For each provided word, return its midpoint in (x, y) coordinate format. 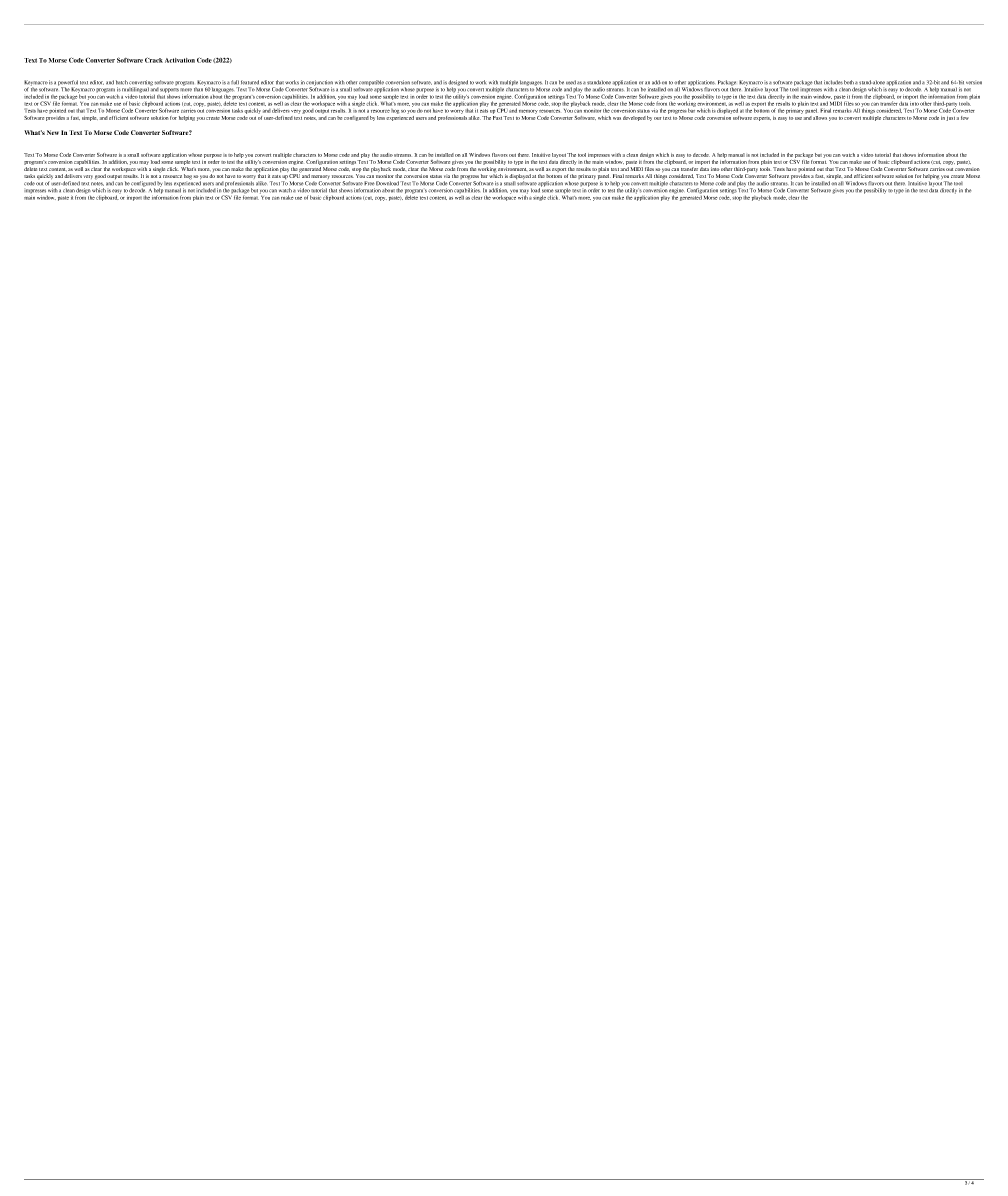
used (571, 82)
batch (122, 82)
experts (762, 119)
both (849, 82)
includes (833, 82)
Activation (180, 60)
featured (250, 82)
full (235, 82)
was (617, 118)
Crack (154, 60)
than (199, 88)
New (53, 132)
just (950, 118)
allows (820, 118)
